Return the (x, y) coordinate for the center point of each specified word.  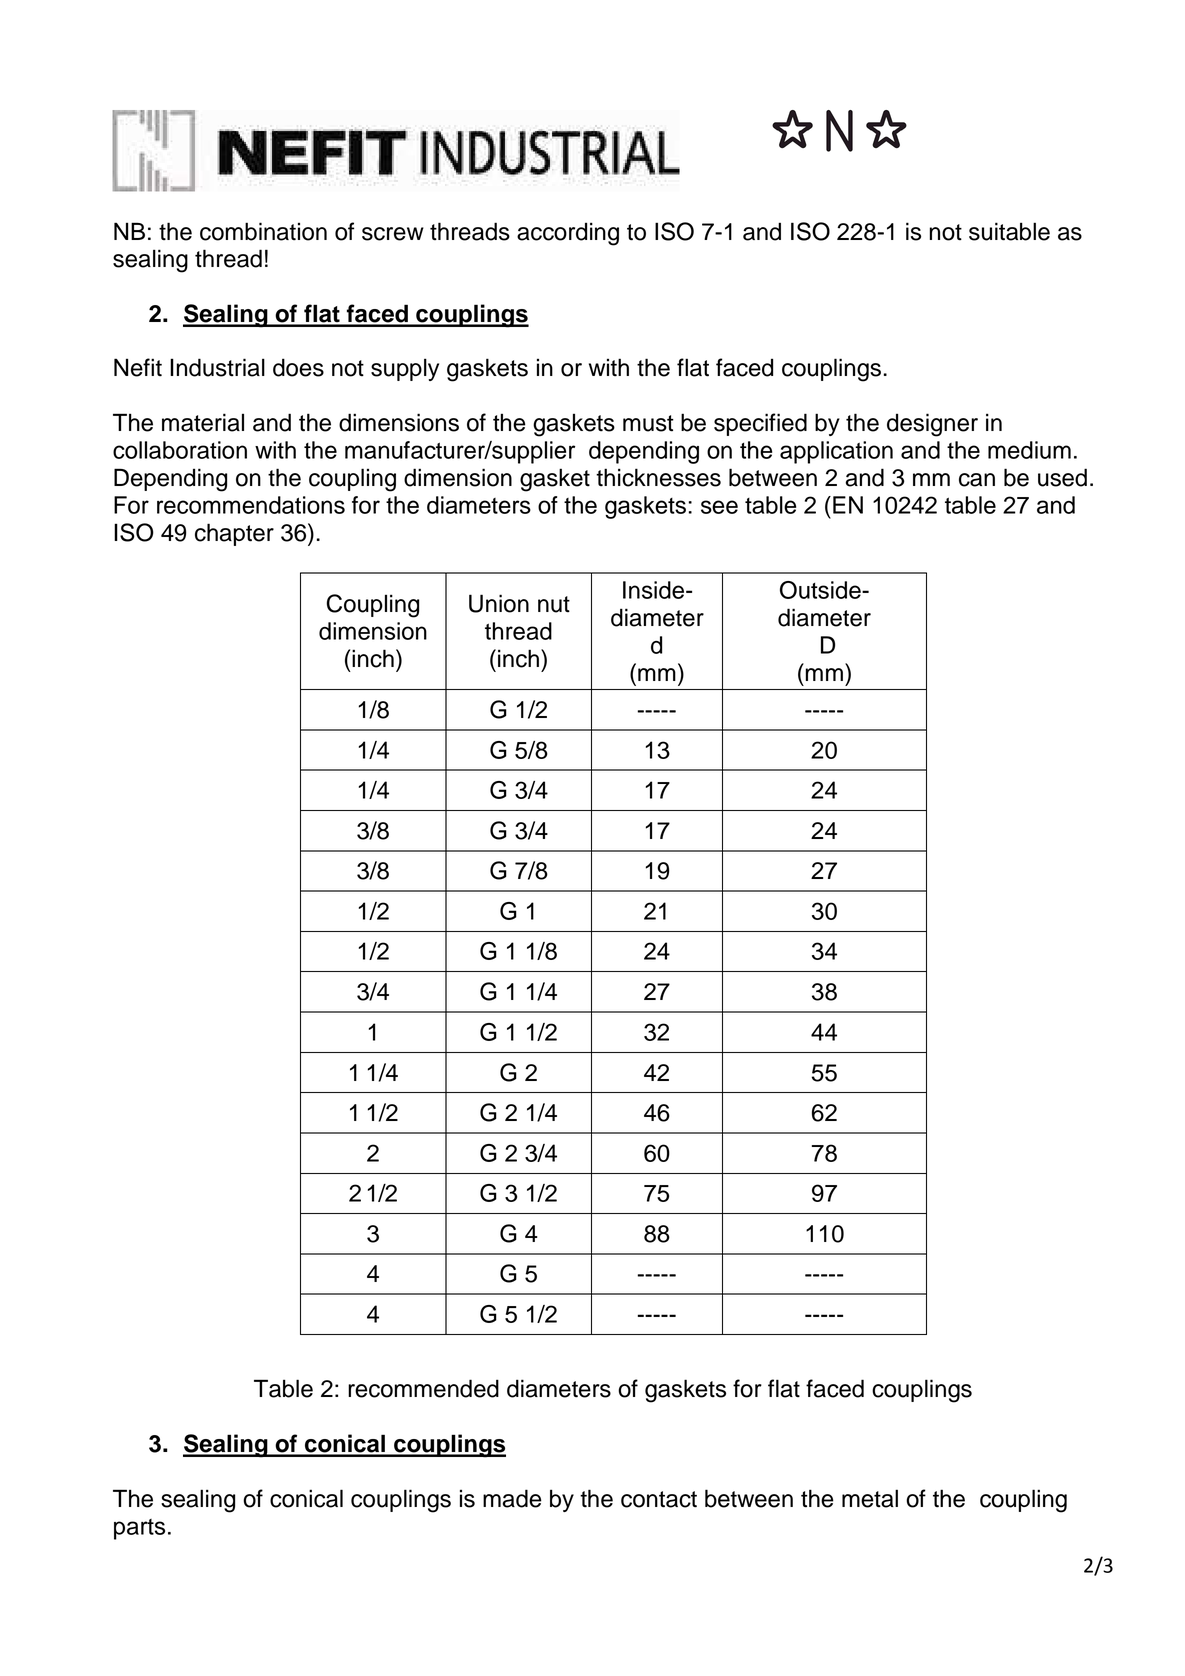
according (568, 234)
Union (499, 603)
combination (263, 231)
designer (932, 425)
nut (554, 604)
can (977, 480)
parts (139, 1529)
